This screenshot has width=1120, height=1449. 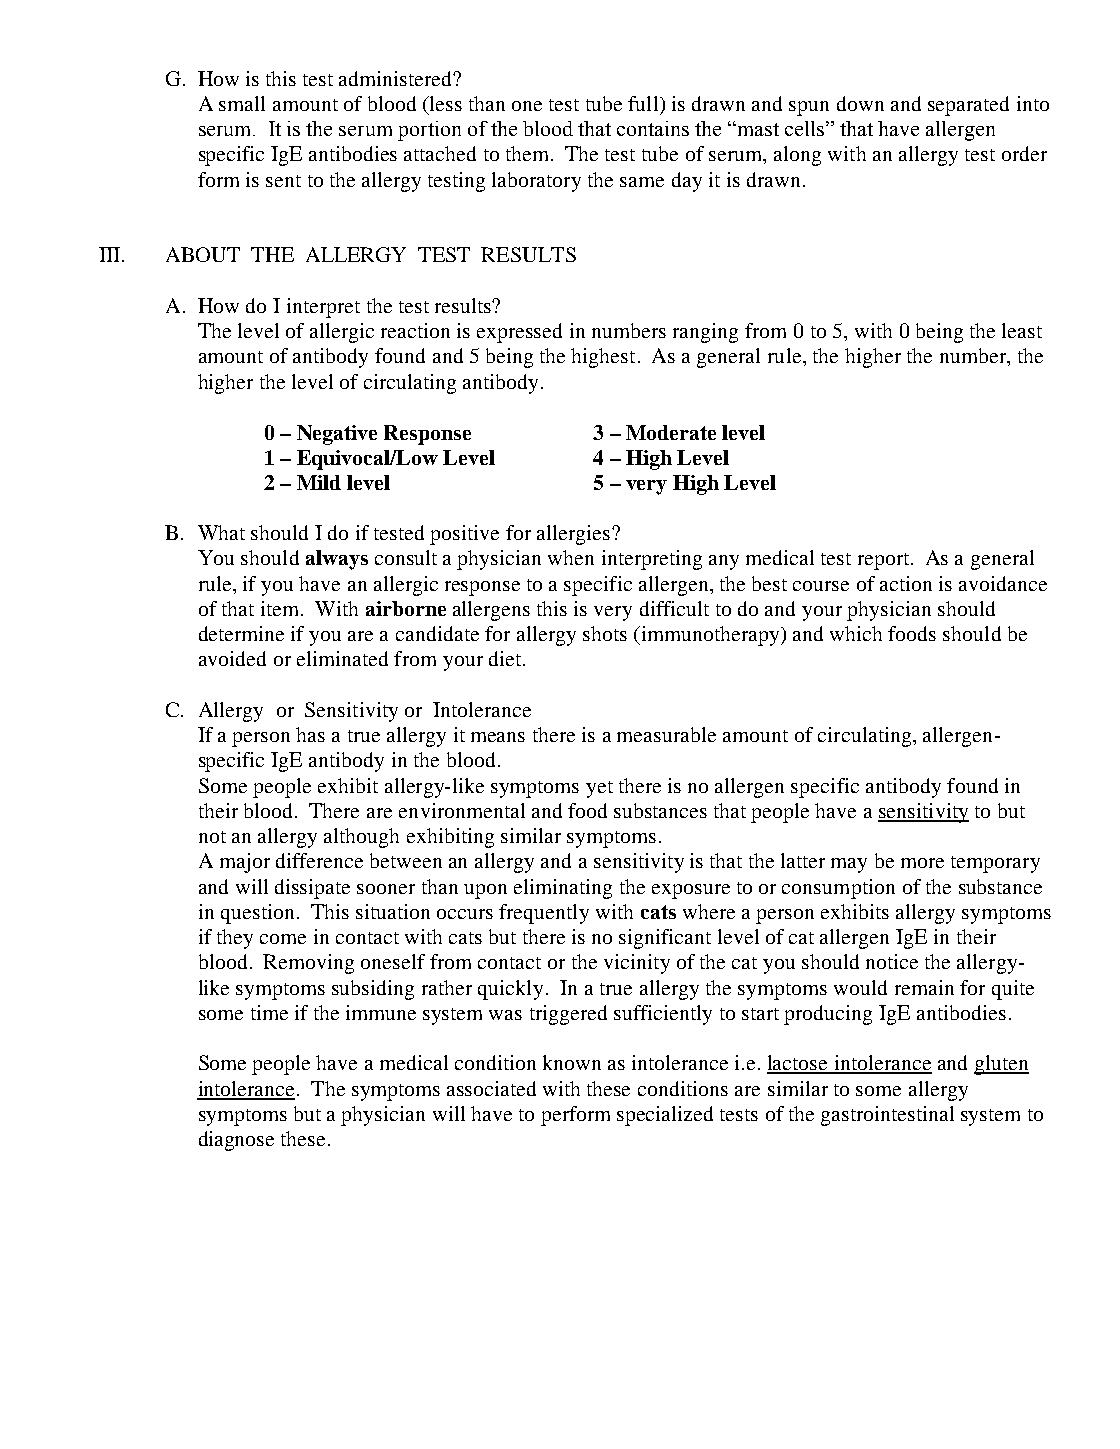 What do you see at coordinates (236, 1141) in the screenshot?
I see `diagnose` at bounding box center [236, 1141].
